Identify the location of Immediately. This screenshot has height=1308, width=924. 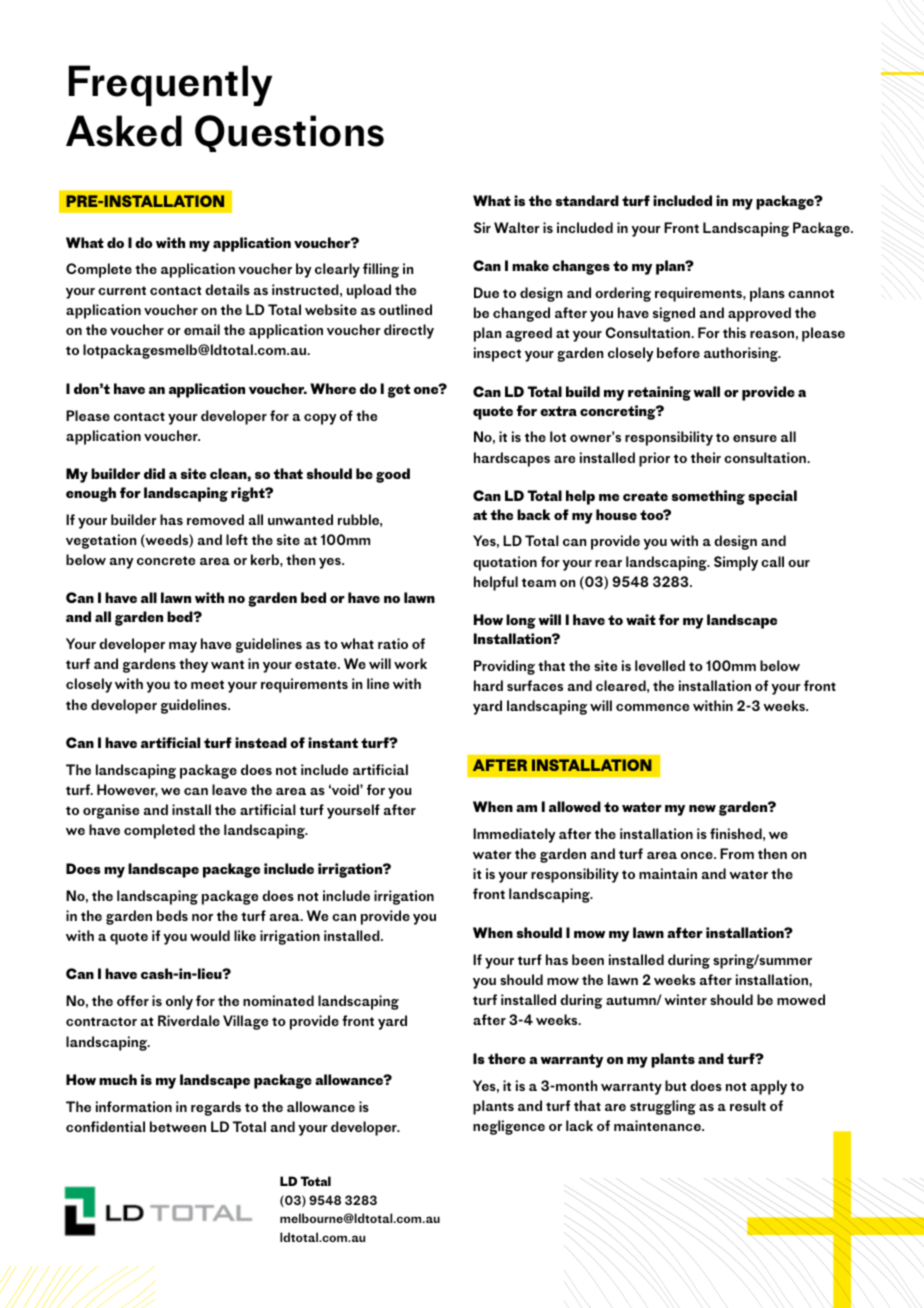
(514, 835).
